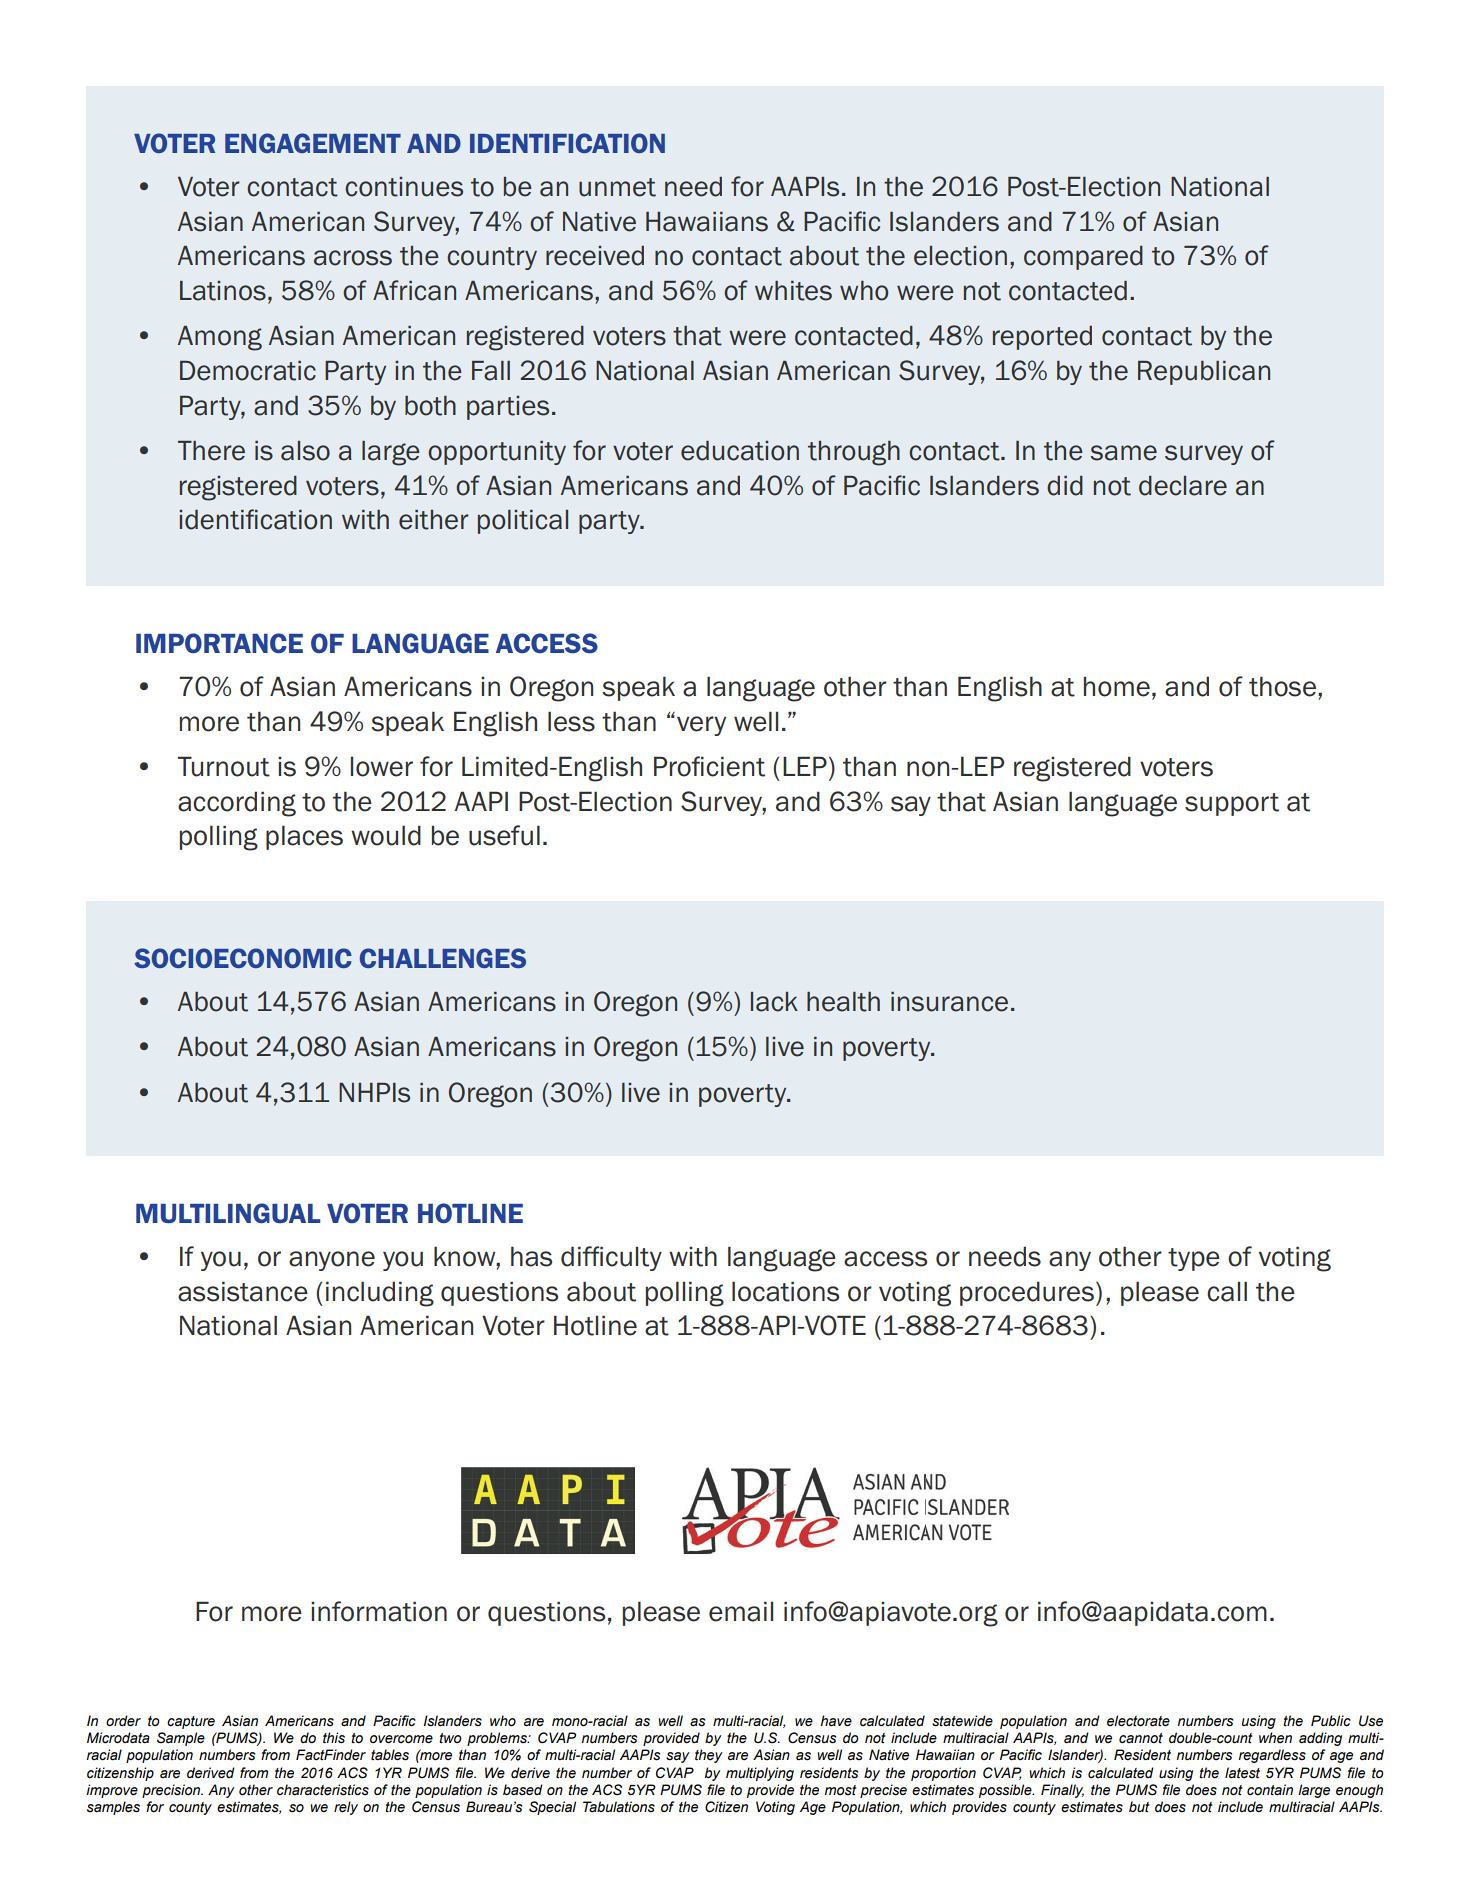 The height and width of the document is (1902, 1470). Describe the element at coordinates (1083, 258) in the document. I see `compared` at that location.
